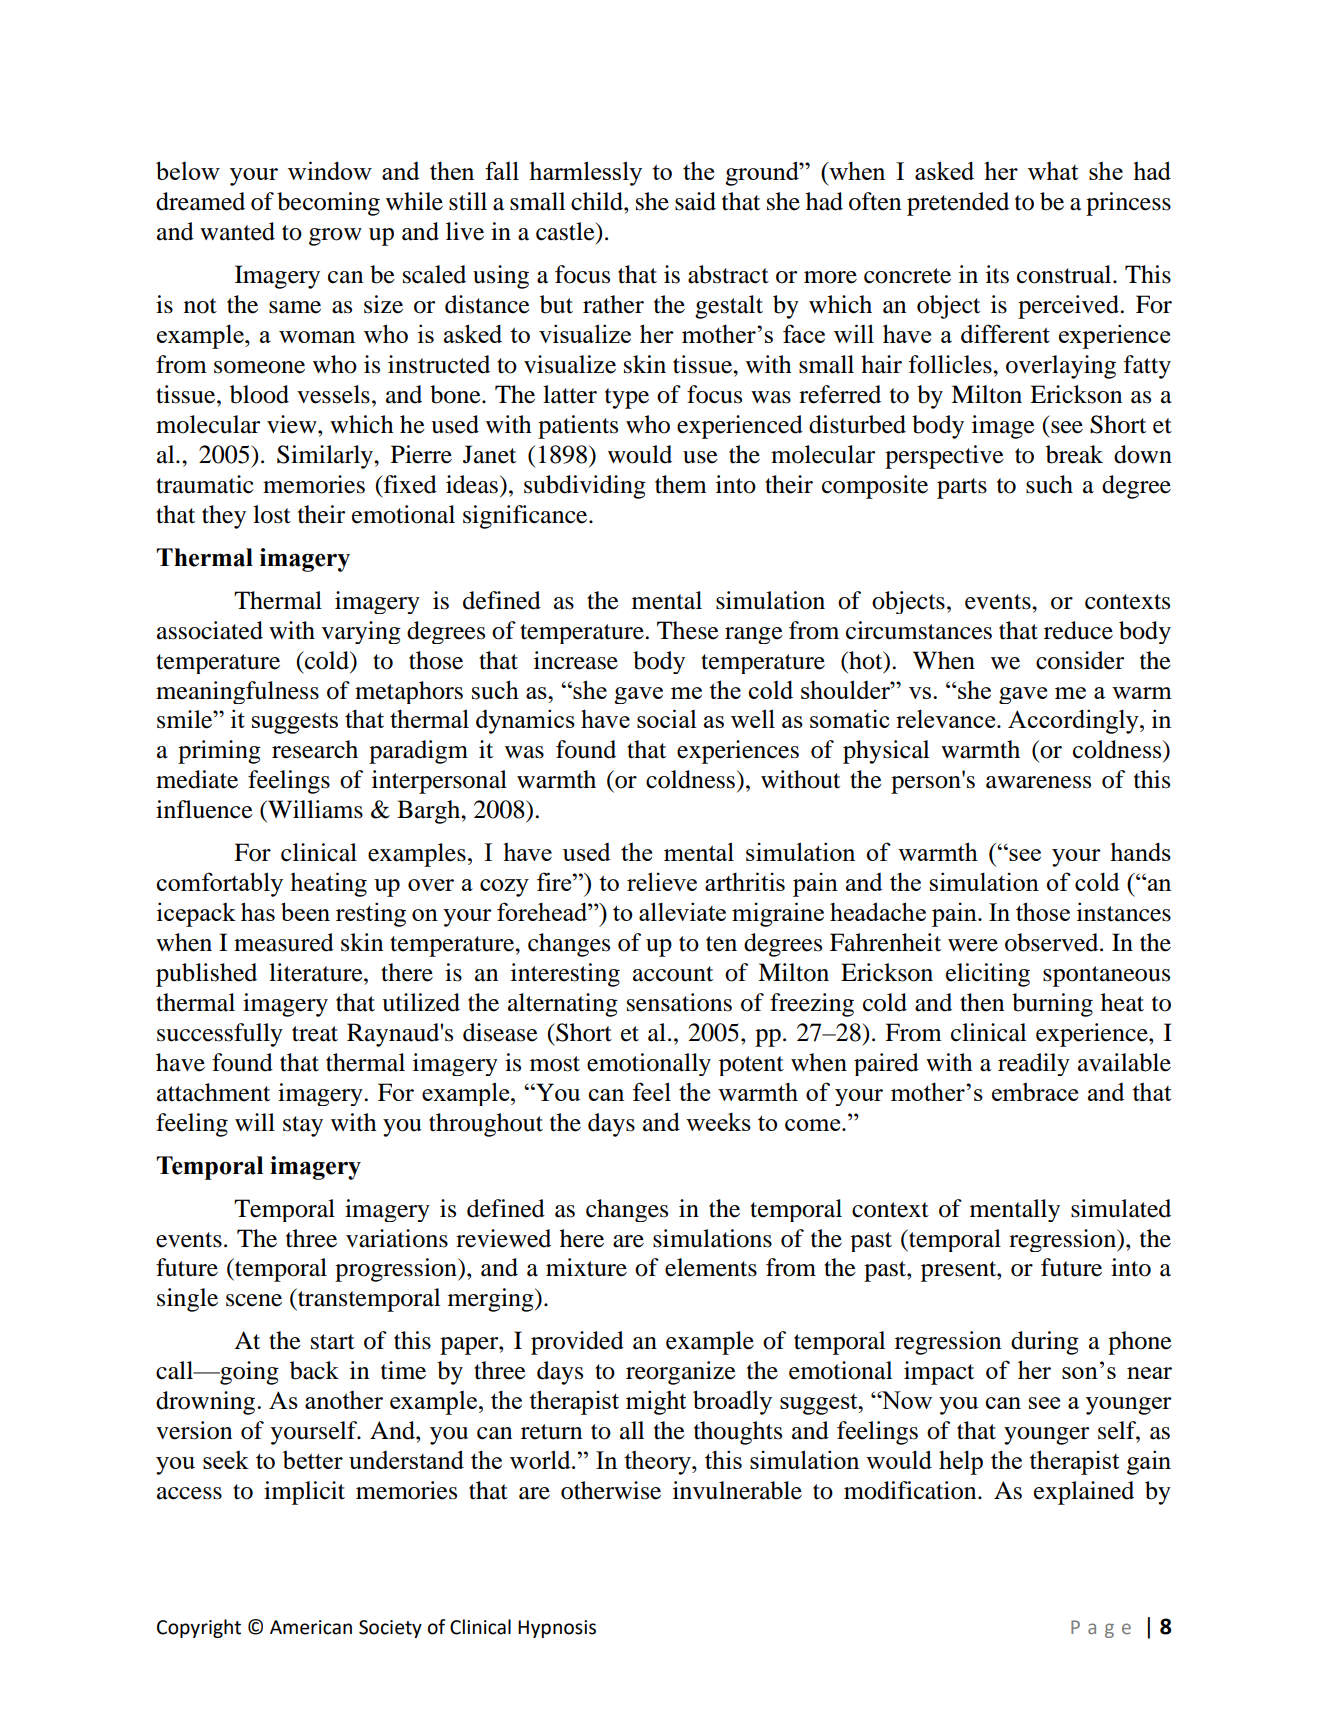  Describe the element at coordinates (1084, 1493) in the screenshot. I see `explained` at that location.
